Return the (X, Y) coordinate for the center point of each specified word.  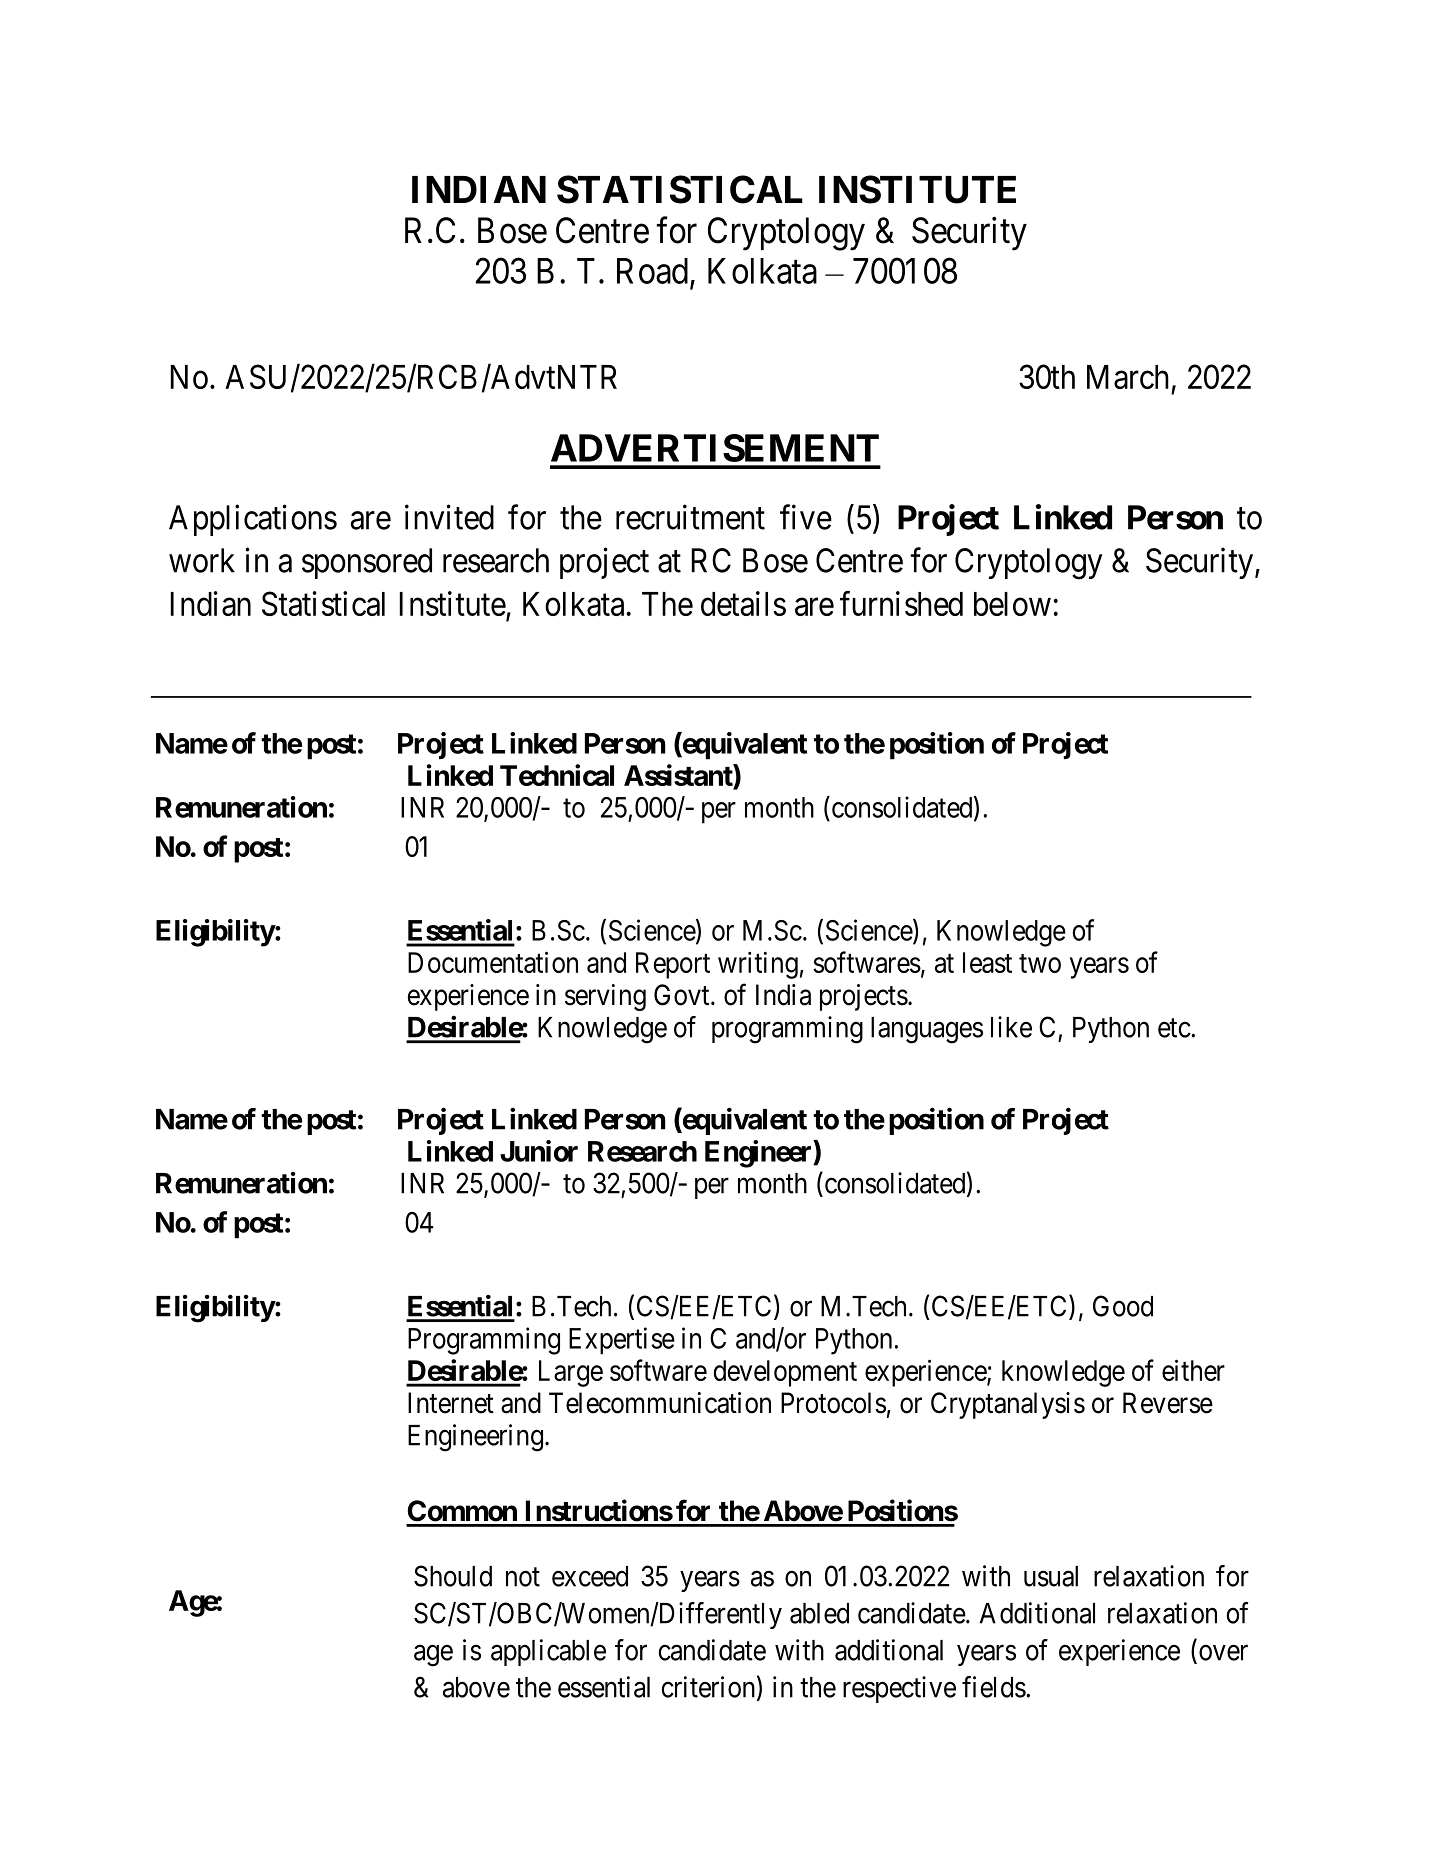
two (1040, 963)
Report (673, 965)
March (1128, 377)
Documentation (493, 962)
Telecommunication (660, 1403)
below (1012, 604)
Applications (253, 520)
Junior (539, 1151)
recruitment (690, 517)
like (1011, 1027)
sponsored (367, 563)
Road (652, 271)
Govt (683, 995)
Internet (451, 1403)
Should (453, 1576)
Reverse (1168, 1403)
